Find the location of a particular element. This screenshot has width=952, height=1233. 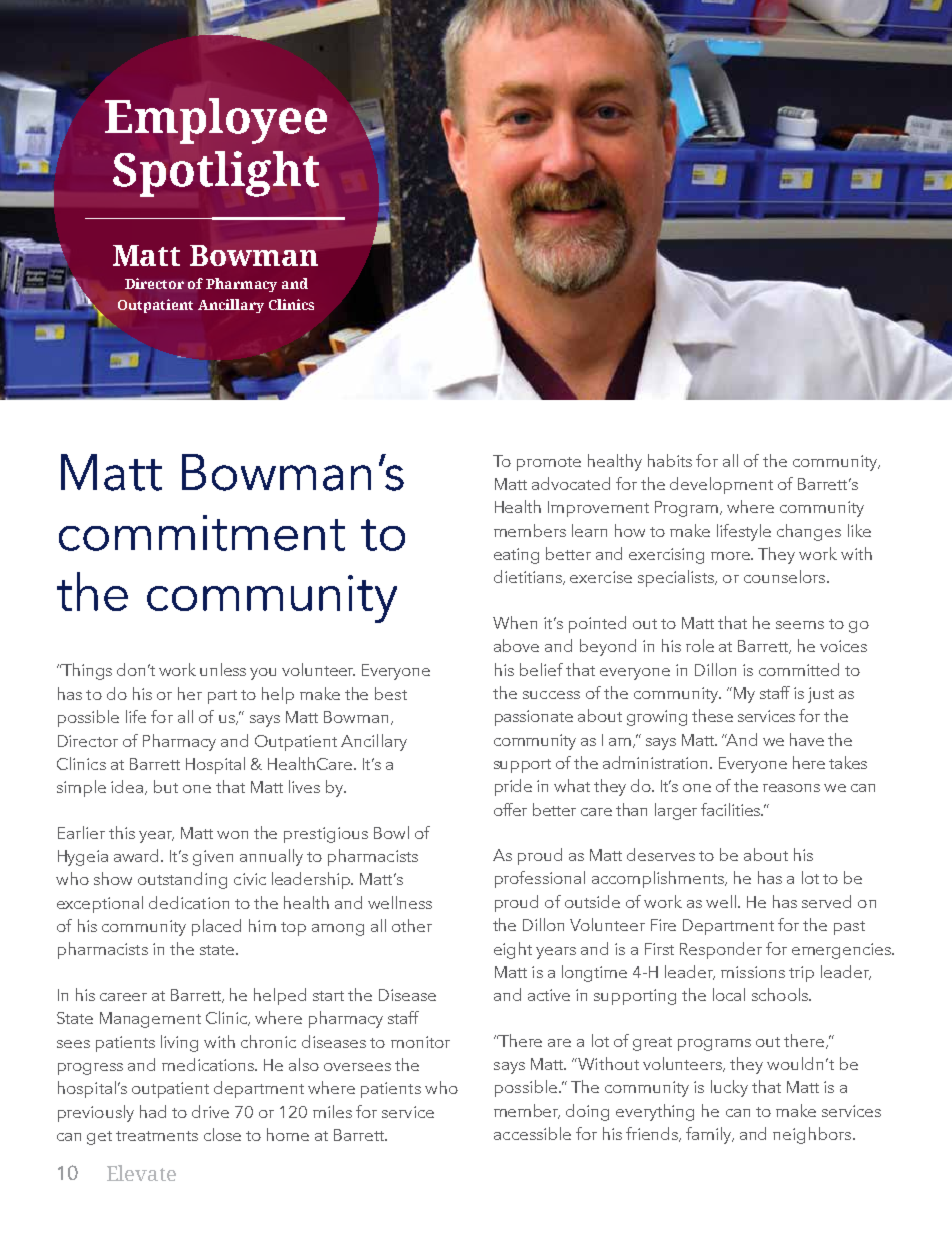

development is located at coordinates (721, 485).
